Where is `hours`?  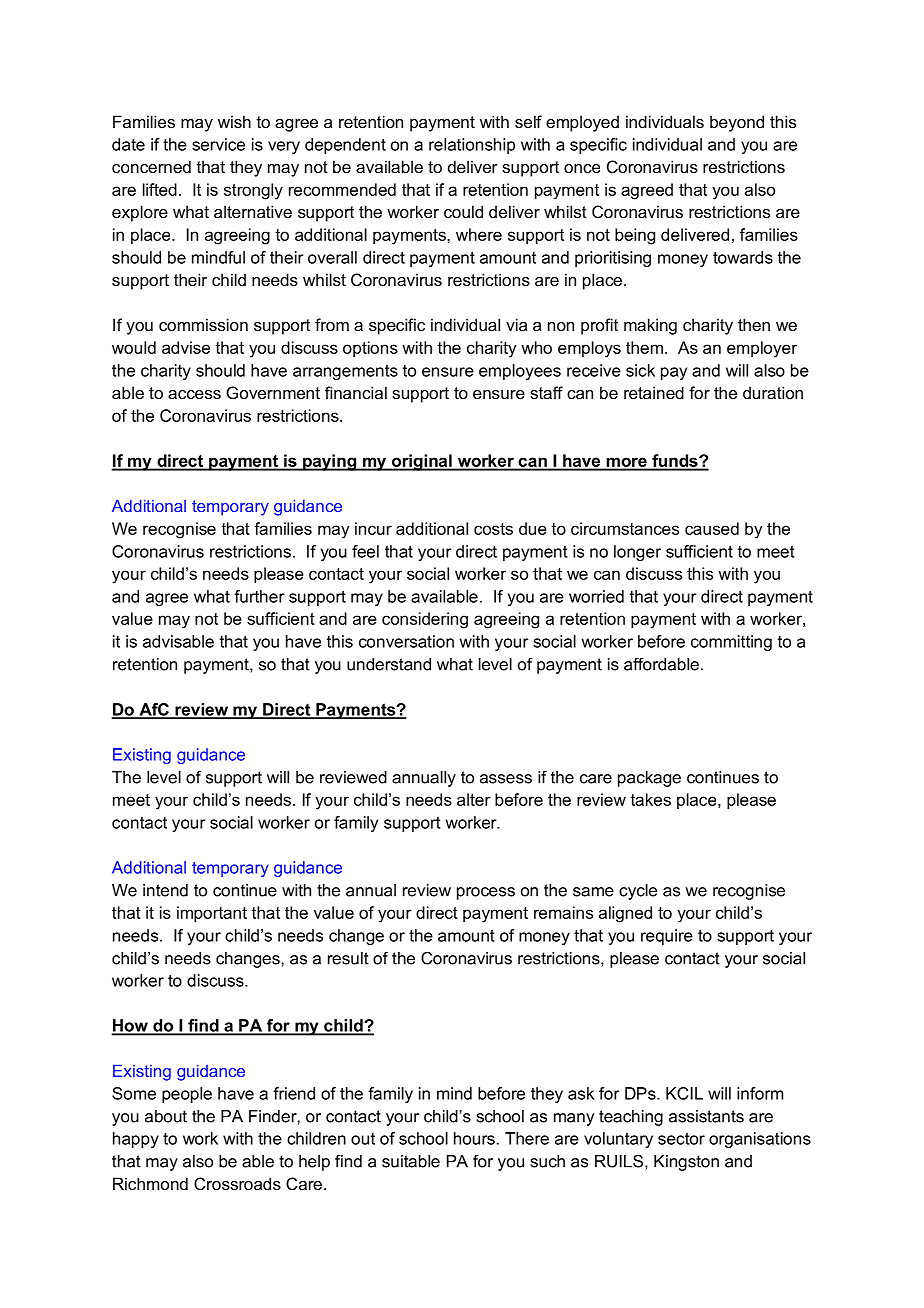
hours is located at coordinates (474, 1138).
